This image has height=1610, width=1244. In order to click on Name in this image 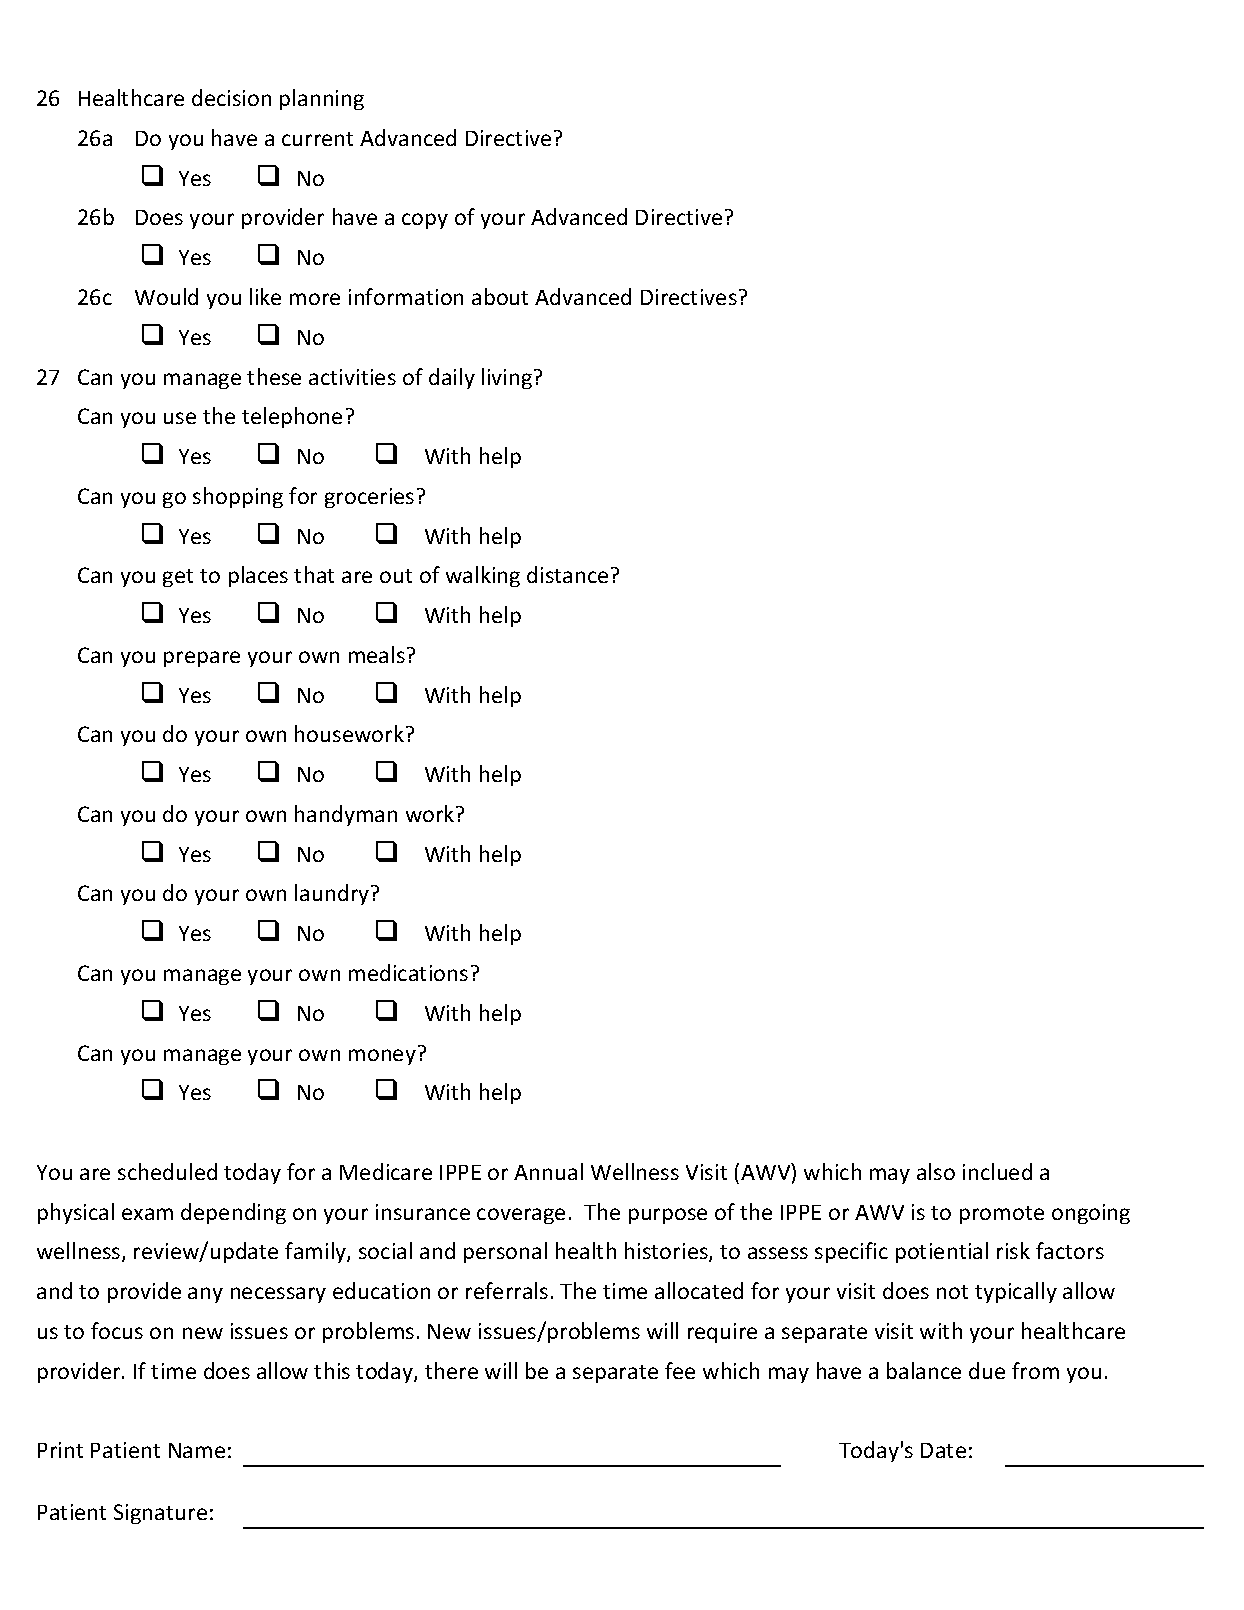, I will do `click(197, 1450)`.
